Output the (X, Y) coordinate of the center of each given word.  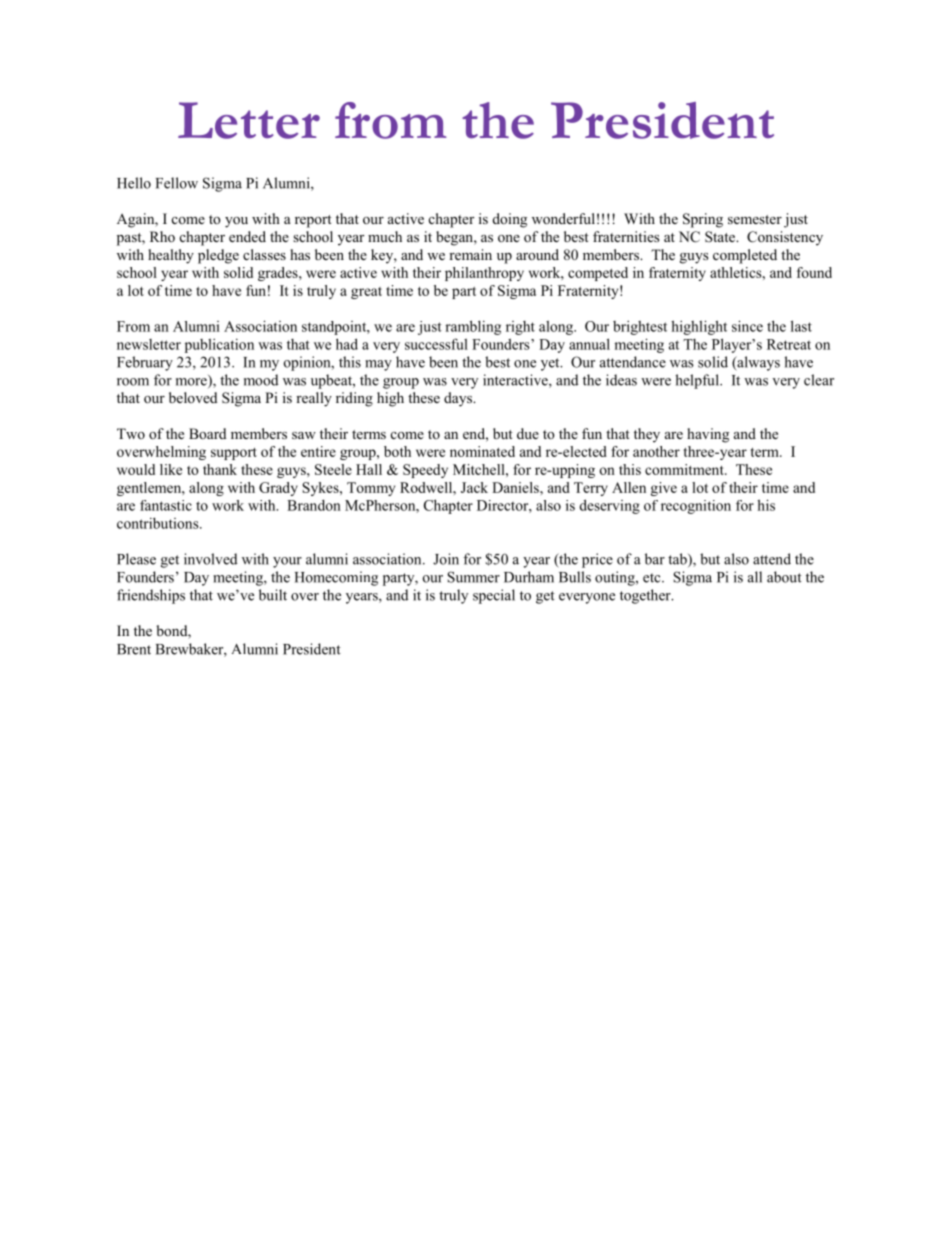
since (747, 326)
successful (436, 344)
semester (755, 219)
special (494, 596)
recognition (696, 507)
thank (220, 469)
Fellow (177, 183)
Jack (474, 487)
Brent (134, 649)
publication (219, 345)
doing (510, 220)
